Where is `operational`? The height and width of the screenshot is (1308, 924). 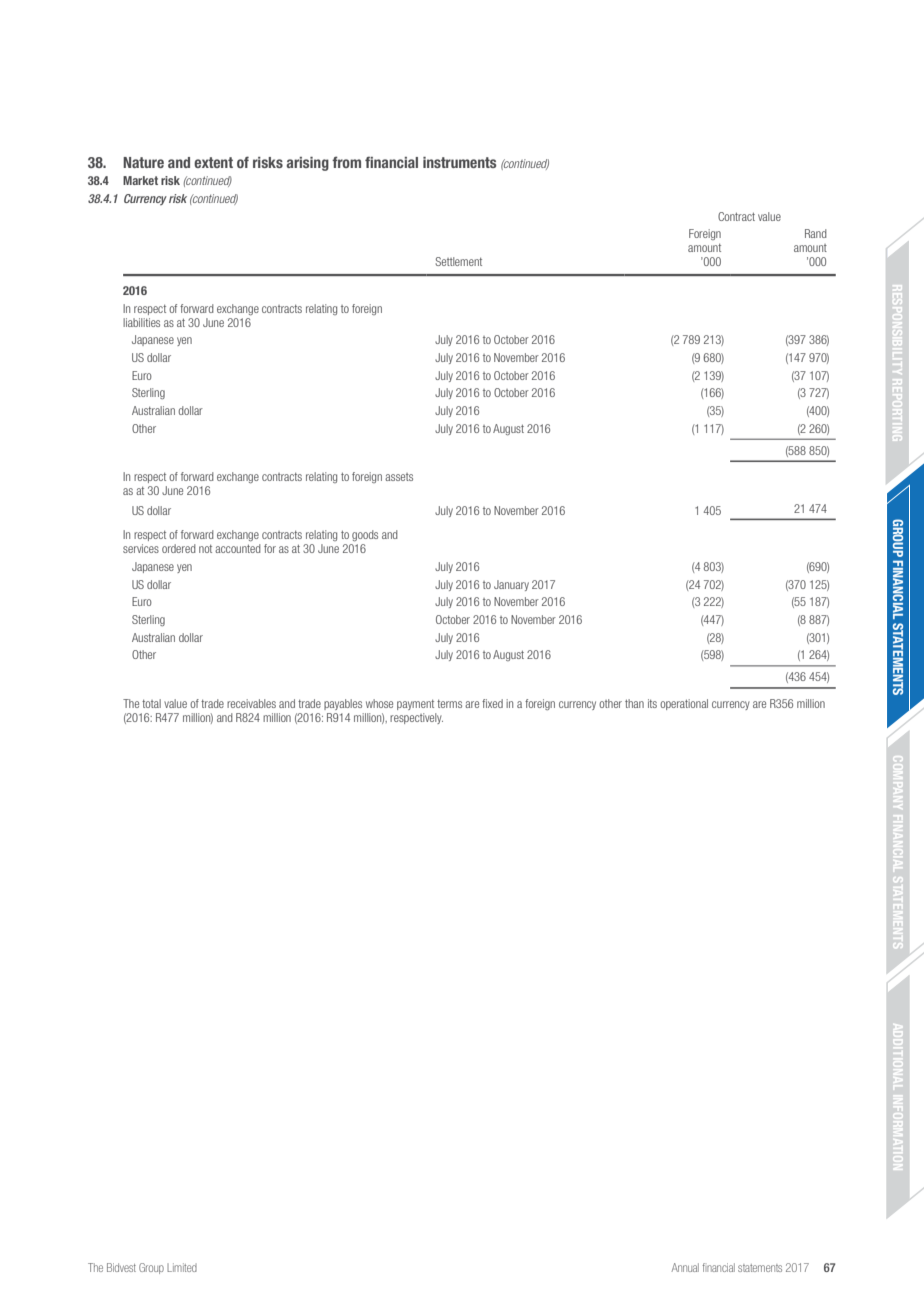 operational is located at coordinates (684, 704).
